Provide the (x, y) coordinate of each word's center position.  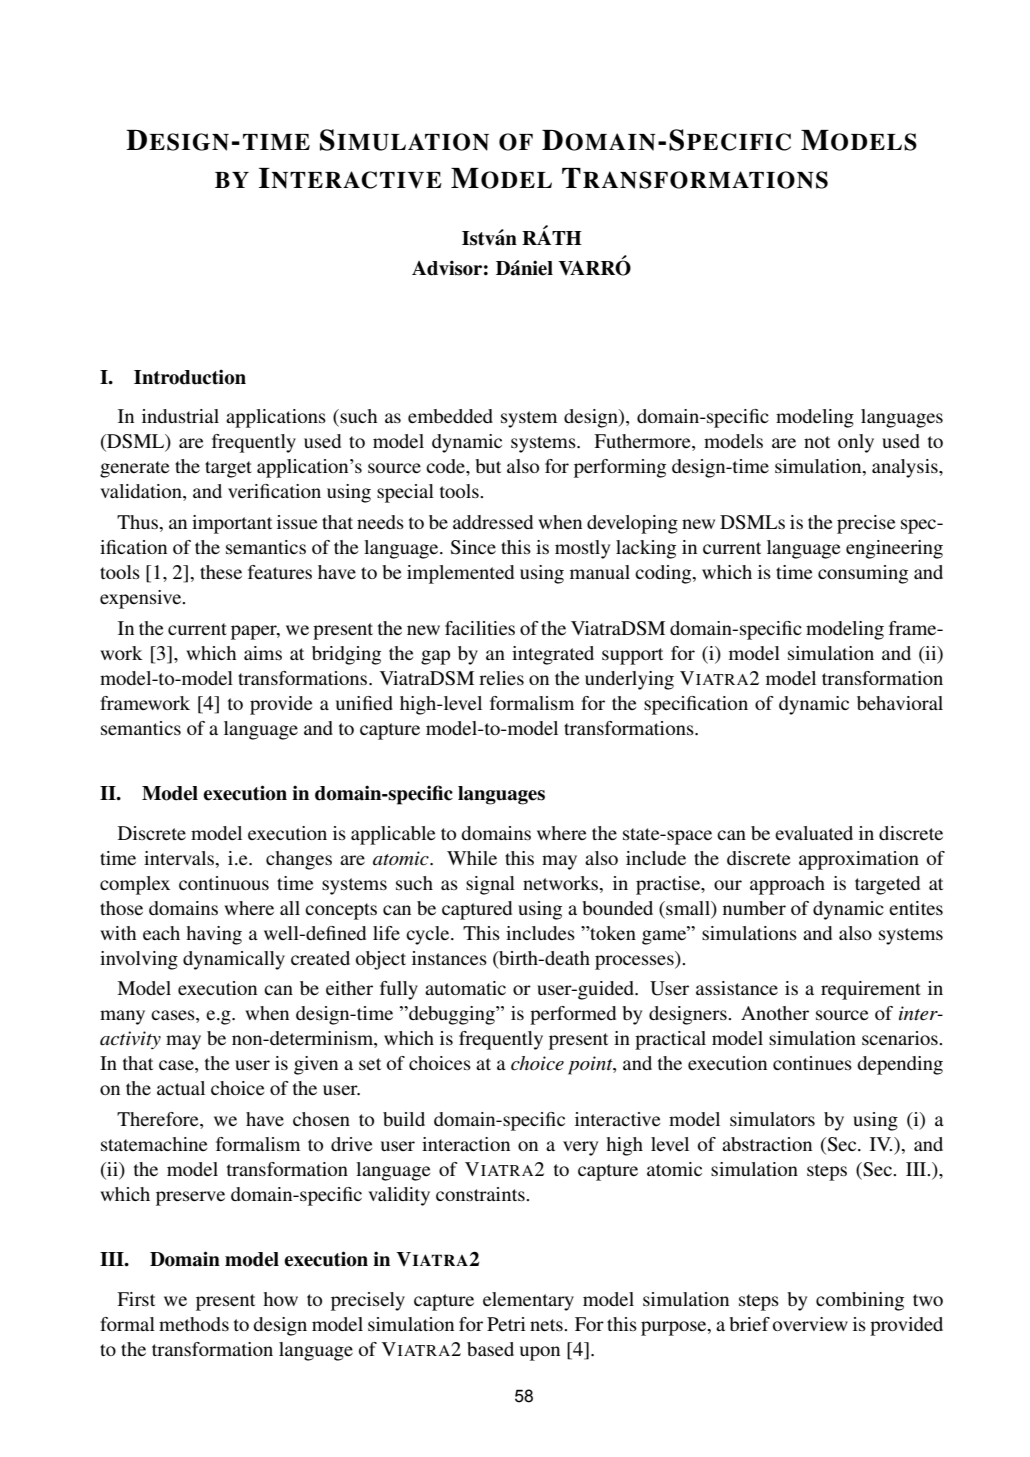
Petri (506, 1324)
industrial (180, 416)
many (122, 1017)
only (856, 443)
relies (501, 678)
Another (775, 1013)
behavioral (900, 703)
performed (573, 1015)
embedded (450, 416)
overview (810, 1324)
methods (194, 1324)
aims (263, 653)
